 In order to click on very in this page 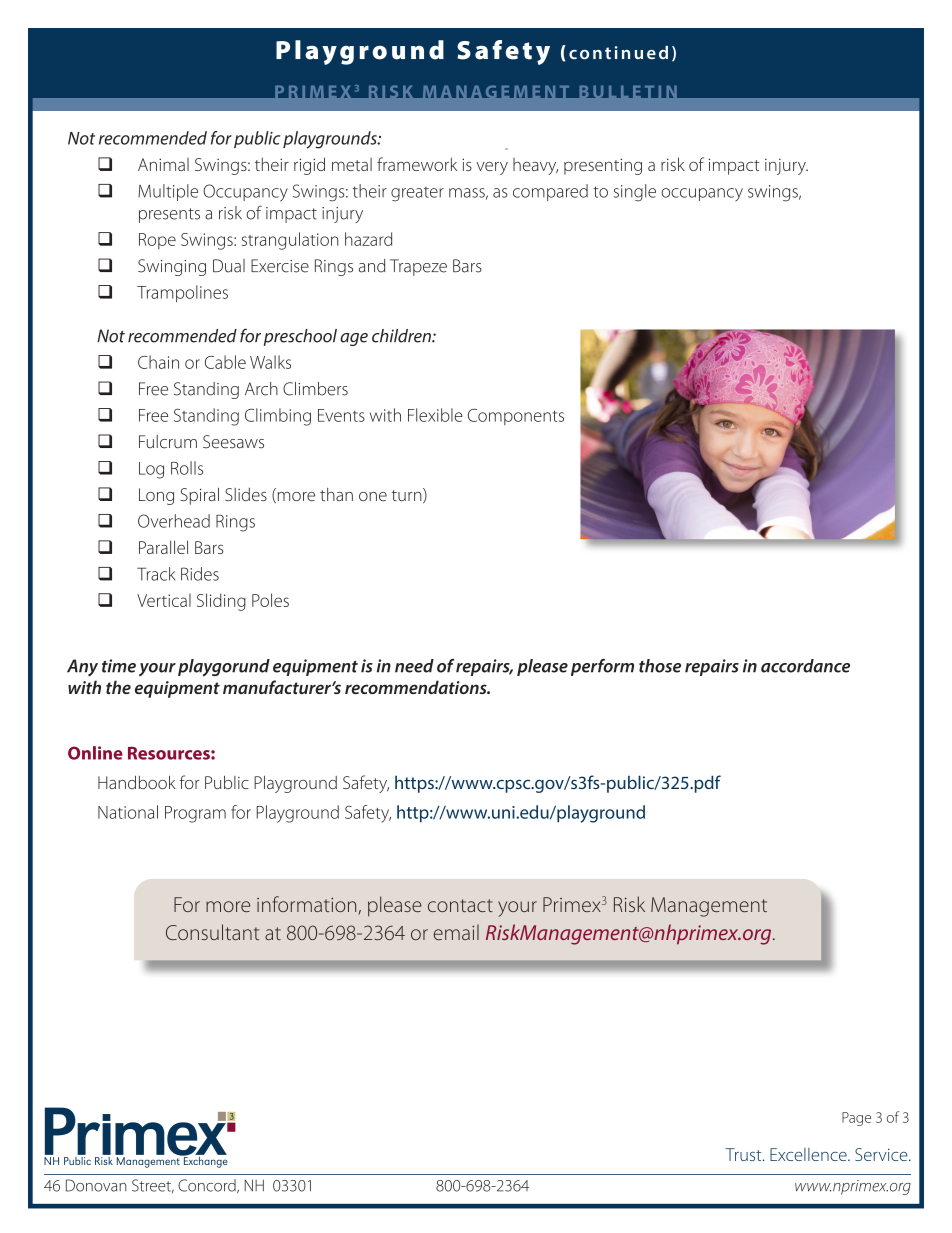, I will do `click(492, 168)`.
